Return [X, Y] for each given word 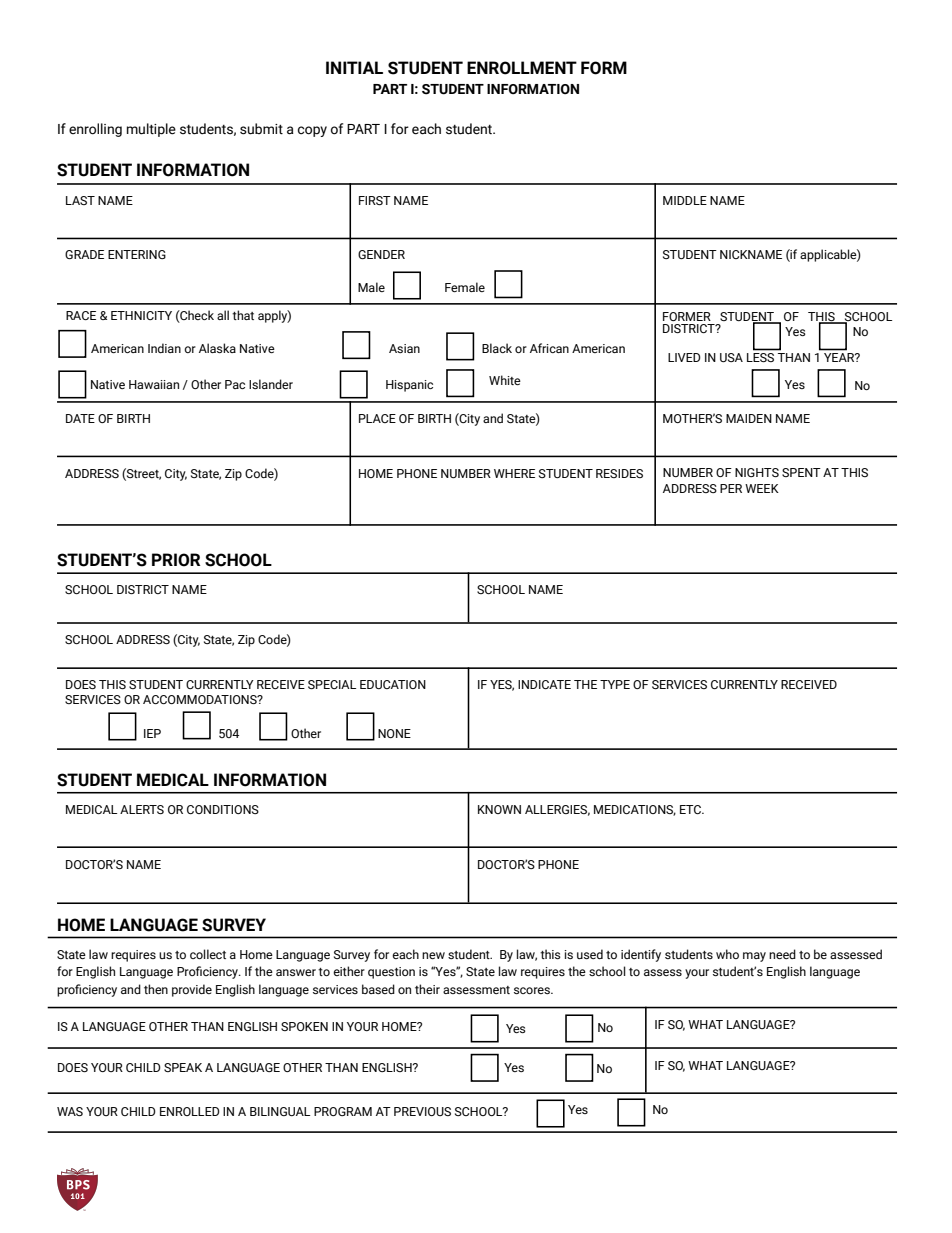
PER [731, 488]
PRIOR [176, 560]
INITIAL [354, 67]
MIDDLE [685, 200]
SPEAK [183, 1067]
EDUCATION [393, 684]
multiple [151, 130]
